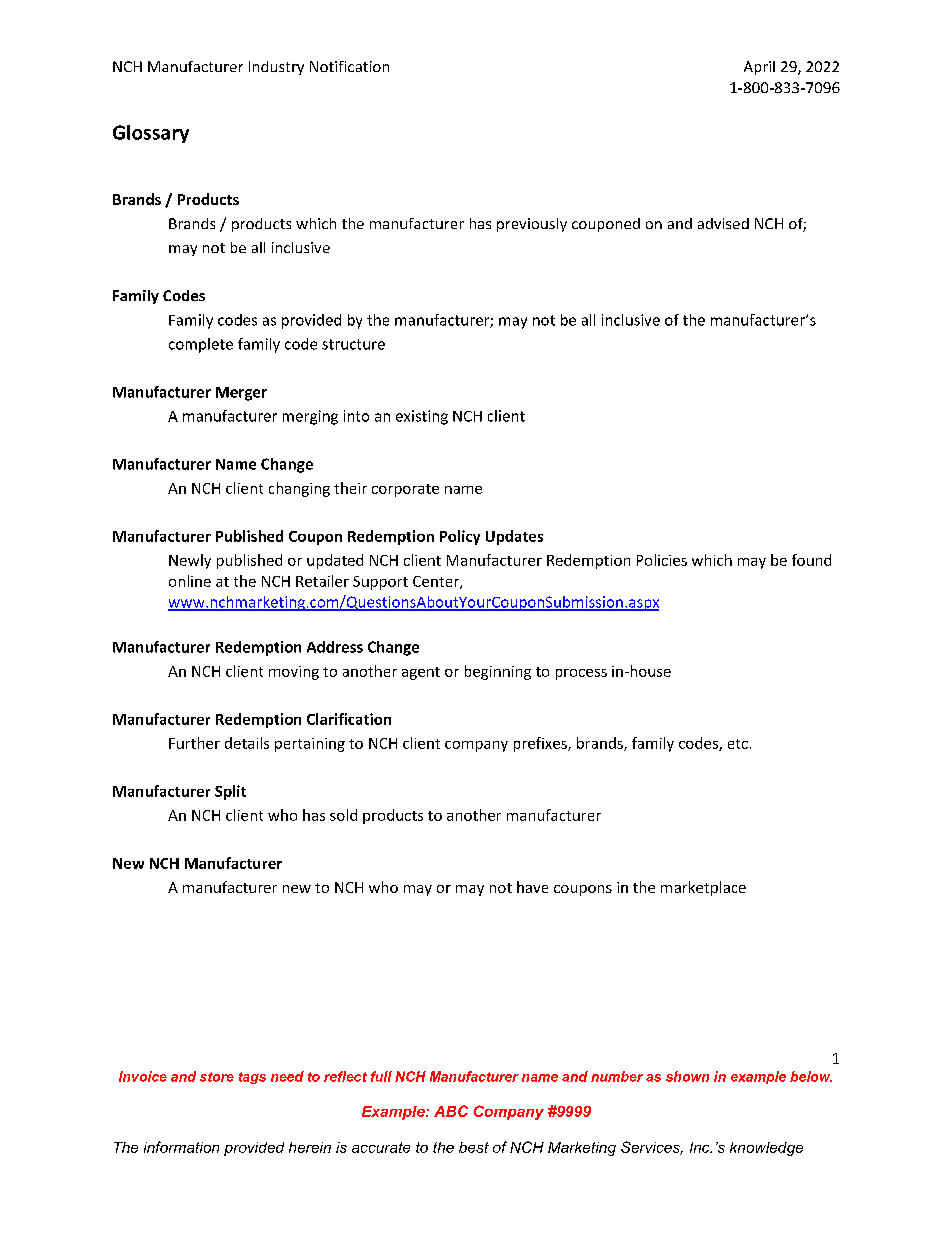 Image resolution: width=952 pixels, height=1233 pixels. Describe the element at coordinates (230, 792) in the screenshot. I see `Split` at that location.
